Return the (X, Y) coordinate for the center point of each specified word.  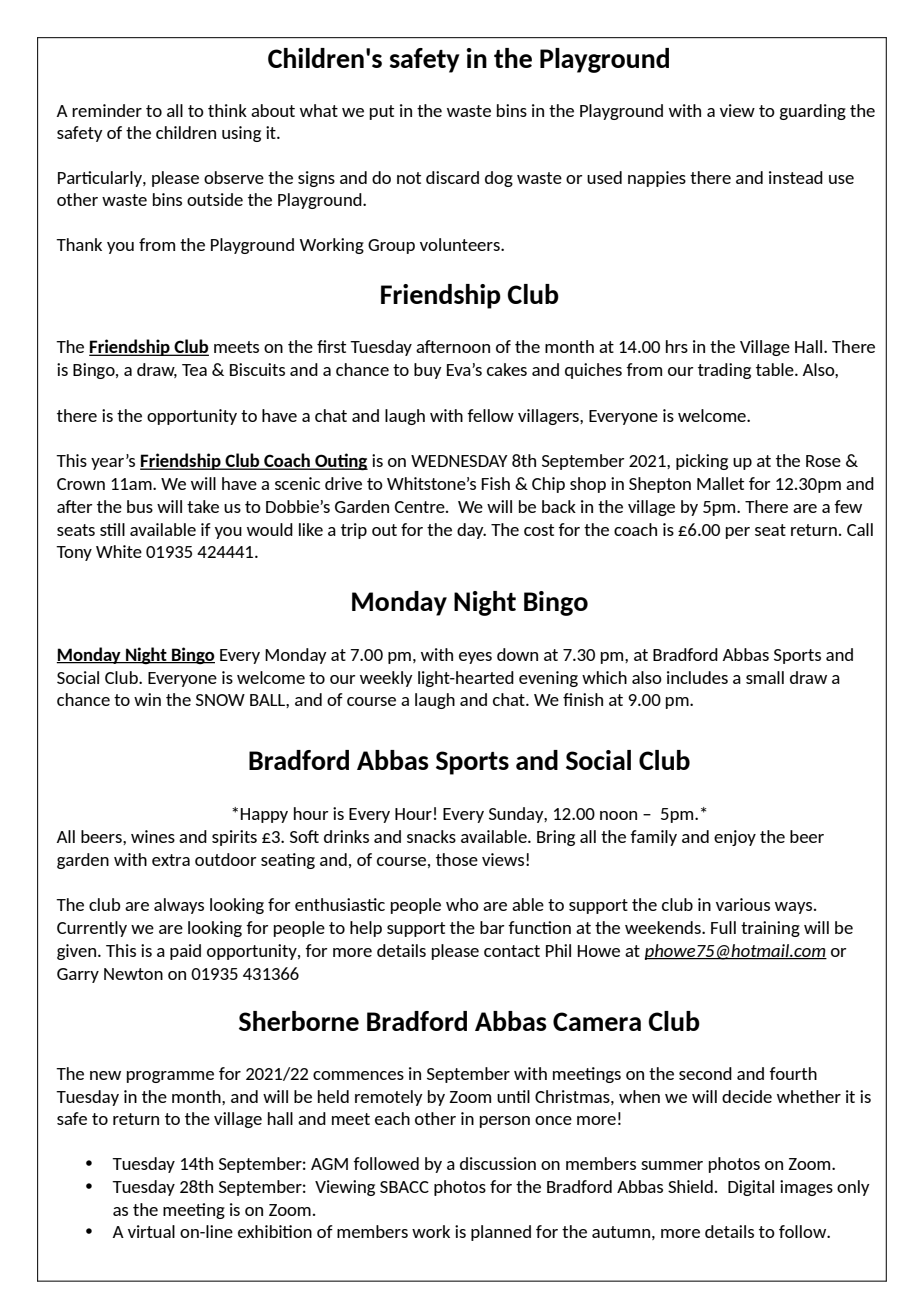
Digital (751, 1188)
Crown (81, 484)
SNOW (220, 700)
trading (724, 371)
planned (501, 1233)
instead (796, 177)
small (765, 677)
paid (185, 952)
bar (492, 927)
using (241, 134)
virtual (151, 1231)
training (770, 929)
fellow (490, 415)
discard (452, 177)
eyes (475, 658)
